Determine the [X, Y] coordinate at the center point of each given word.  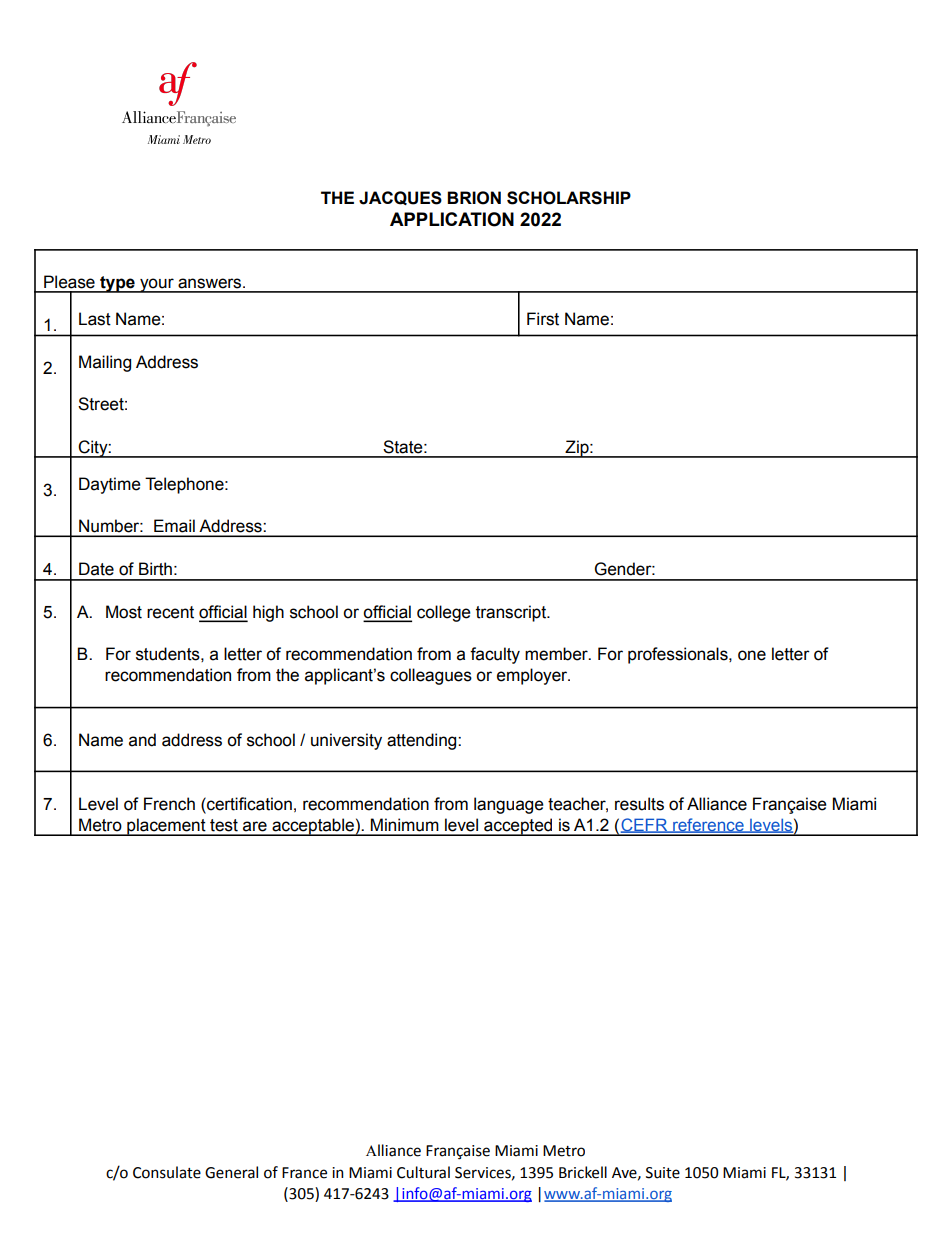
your [157, 285]
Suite [663, 1173]
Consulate [167, 1172]
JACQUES [400, 198]
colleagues [431, 676]
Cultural [423, 1172]
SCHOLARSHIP [569, 198]
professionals [679, 655]
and [142, 740]
